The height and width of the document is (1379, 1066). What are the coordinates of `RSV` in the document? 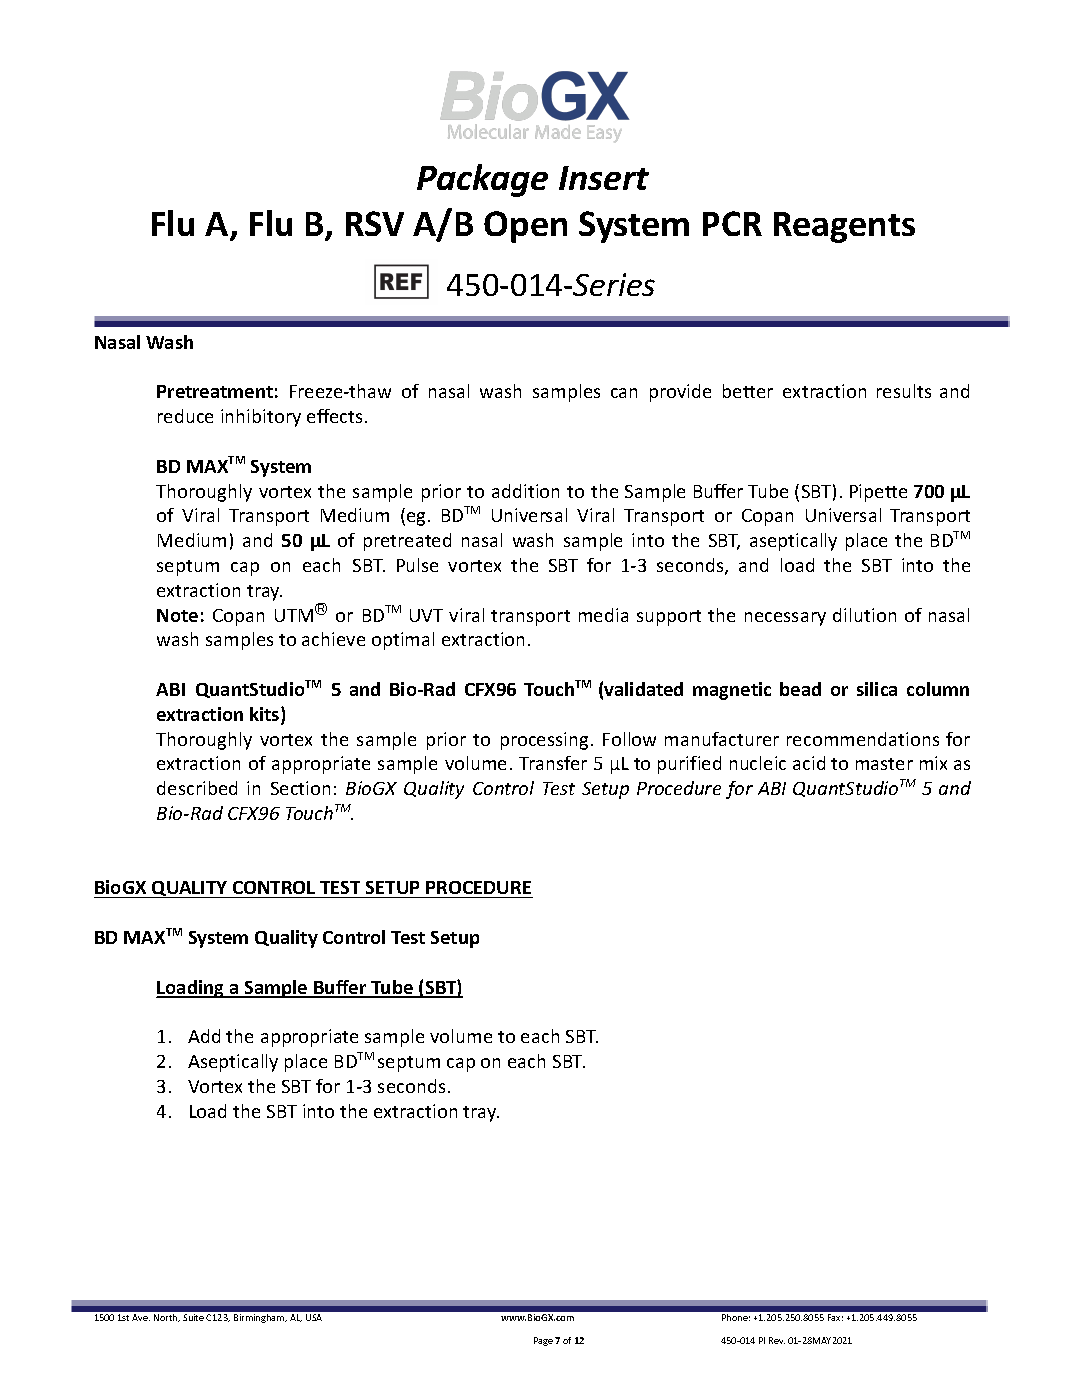 It's located at (375, 223).
